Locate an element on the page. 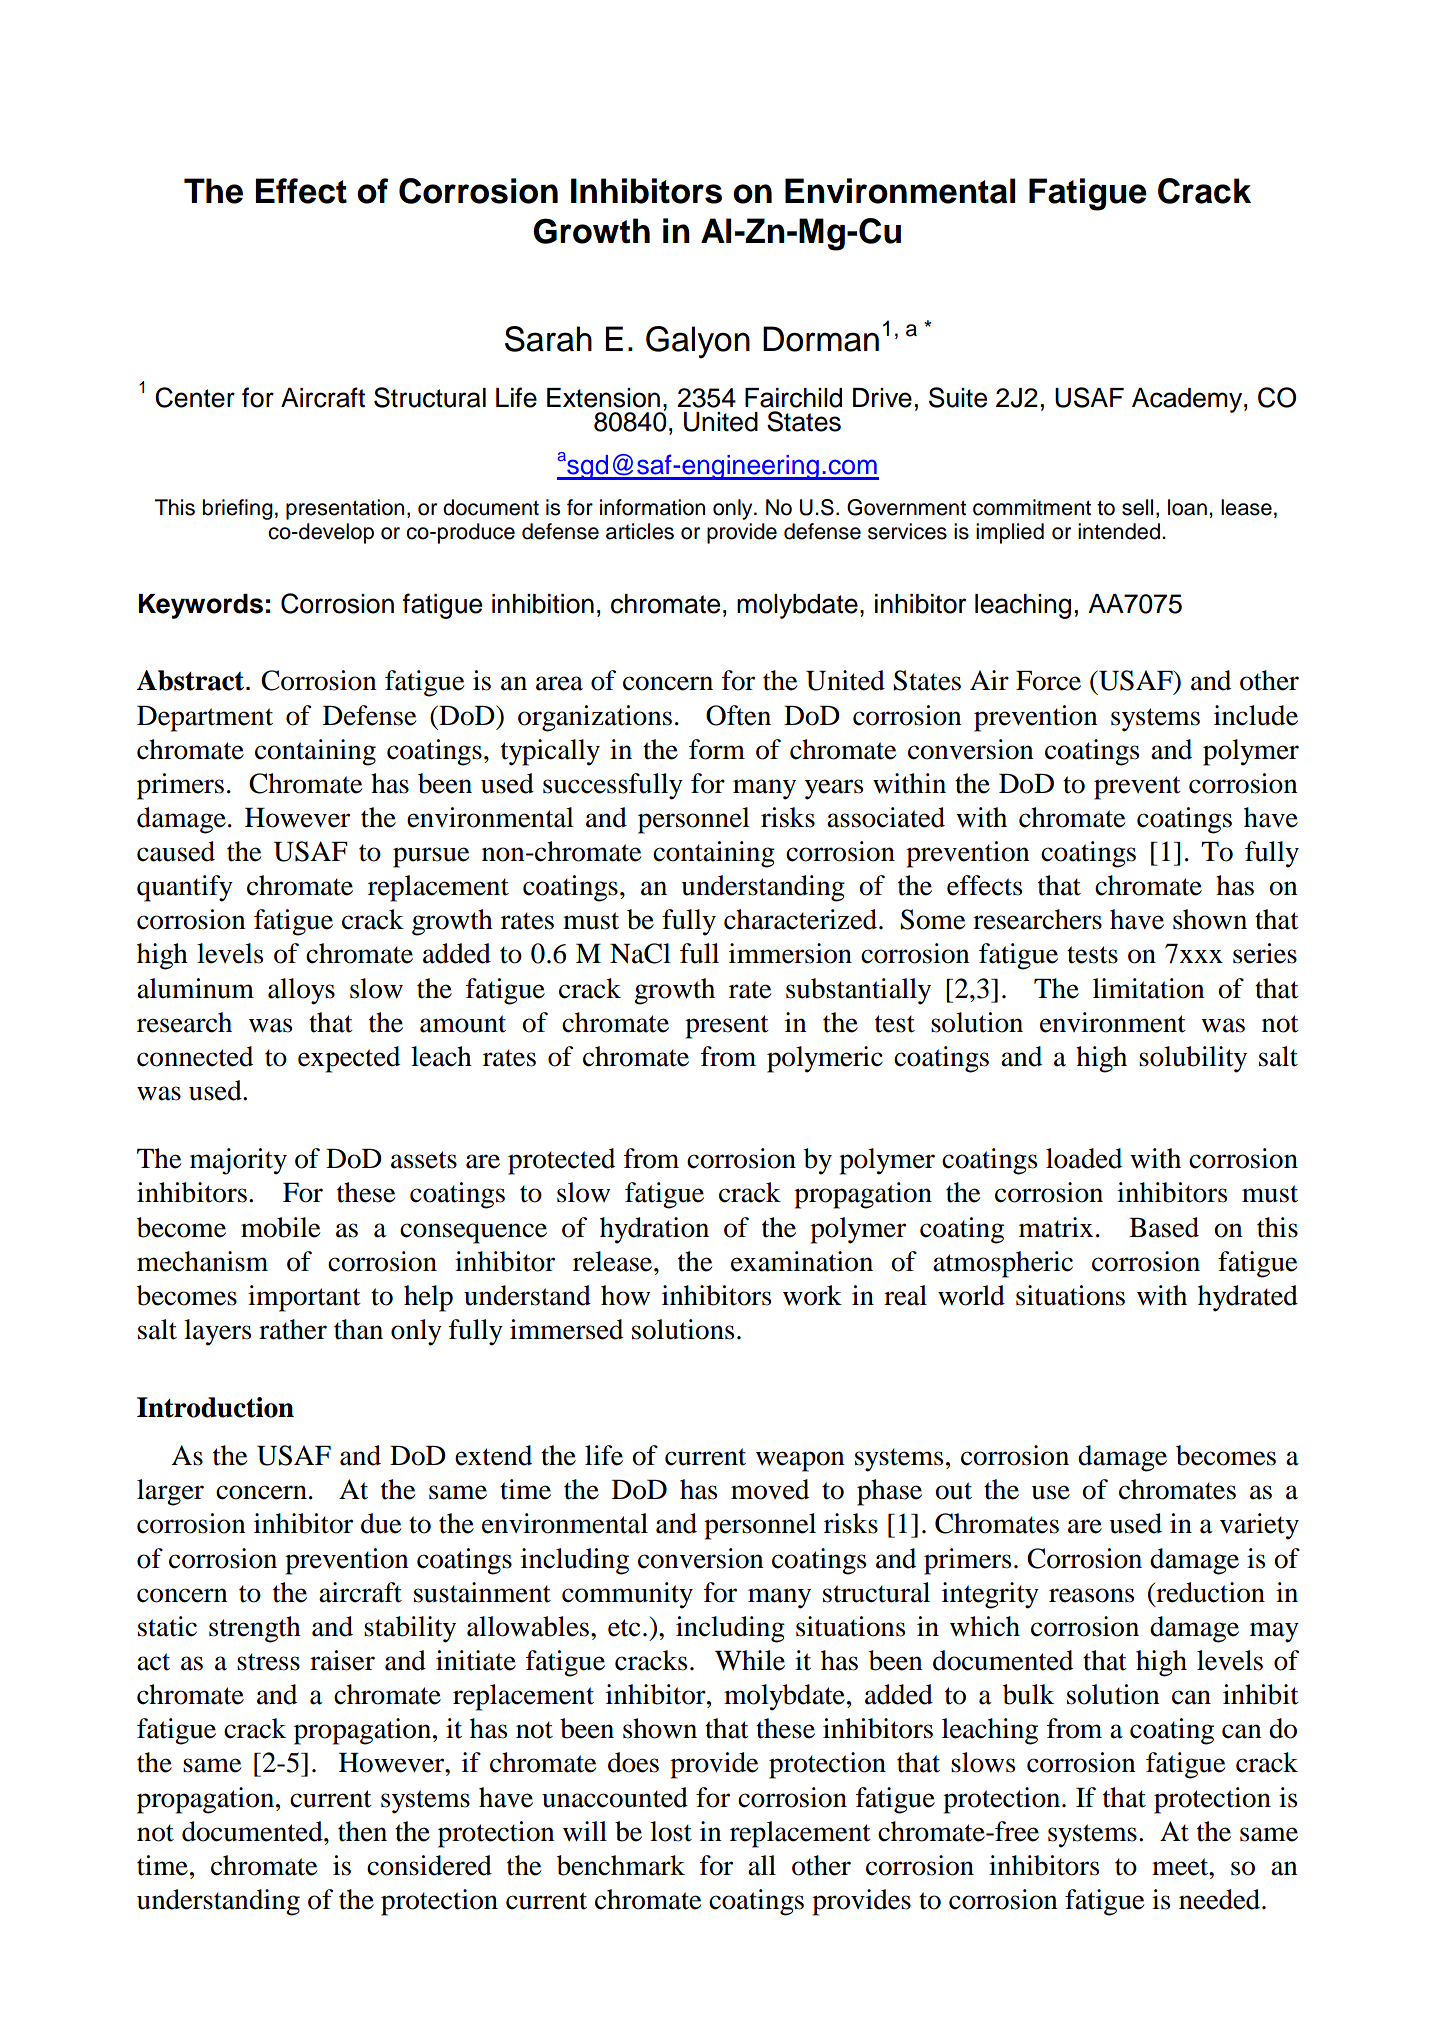 The image size is (1435, 2030). sell is located at coordinates (1137, 507).
